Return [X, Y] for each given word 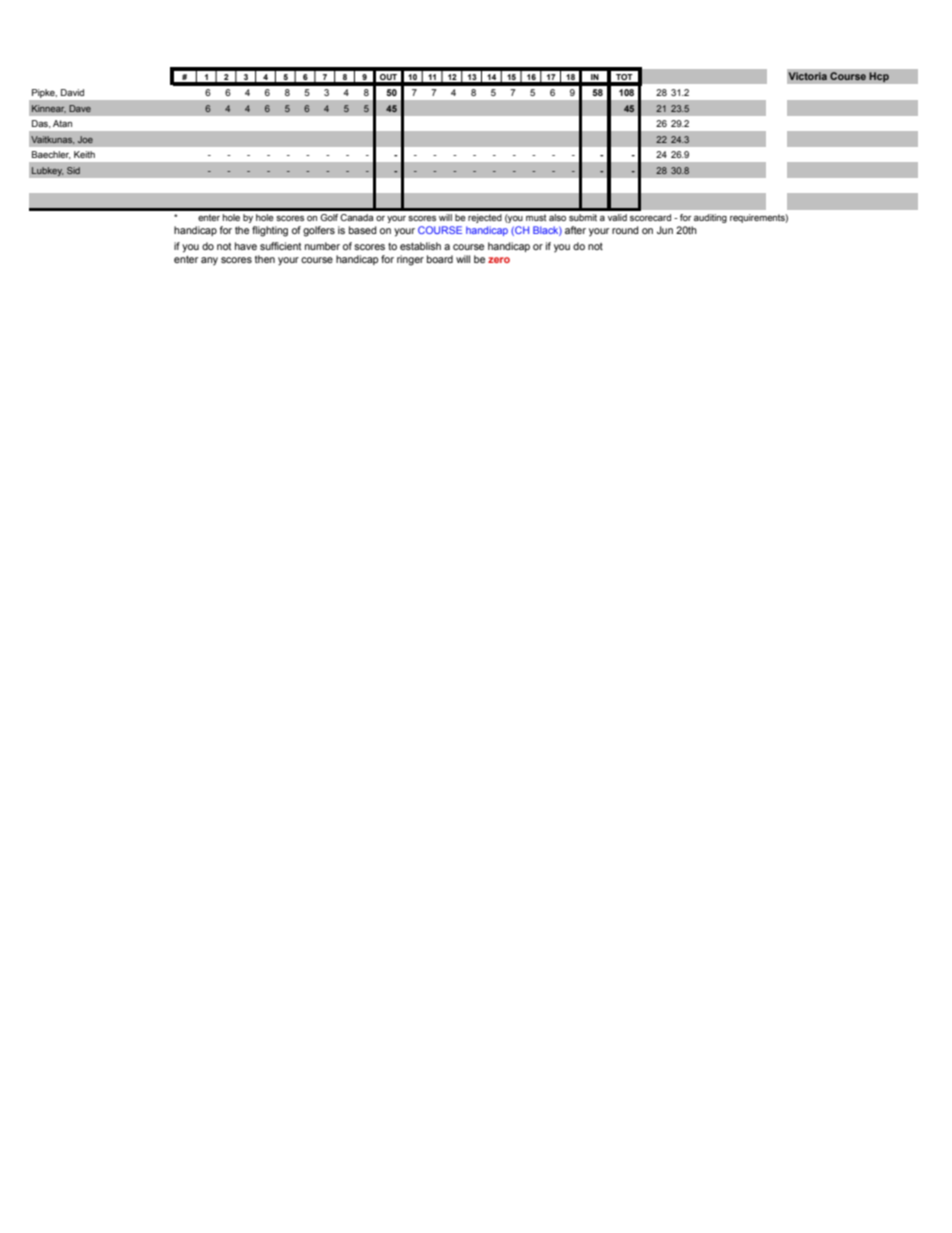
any [209, 261]
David [72, 92]
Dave [80, 108]
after [575, 230]
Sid [73, 170]
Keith [84, 154]
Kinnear [49, 109]
